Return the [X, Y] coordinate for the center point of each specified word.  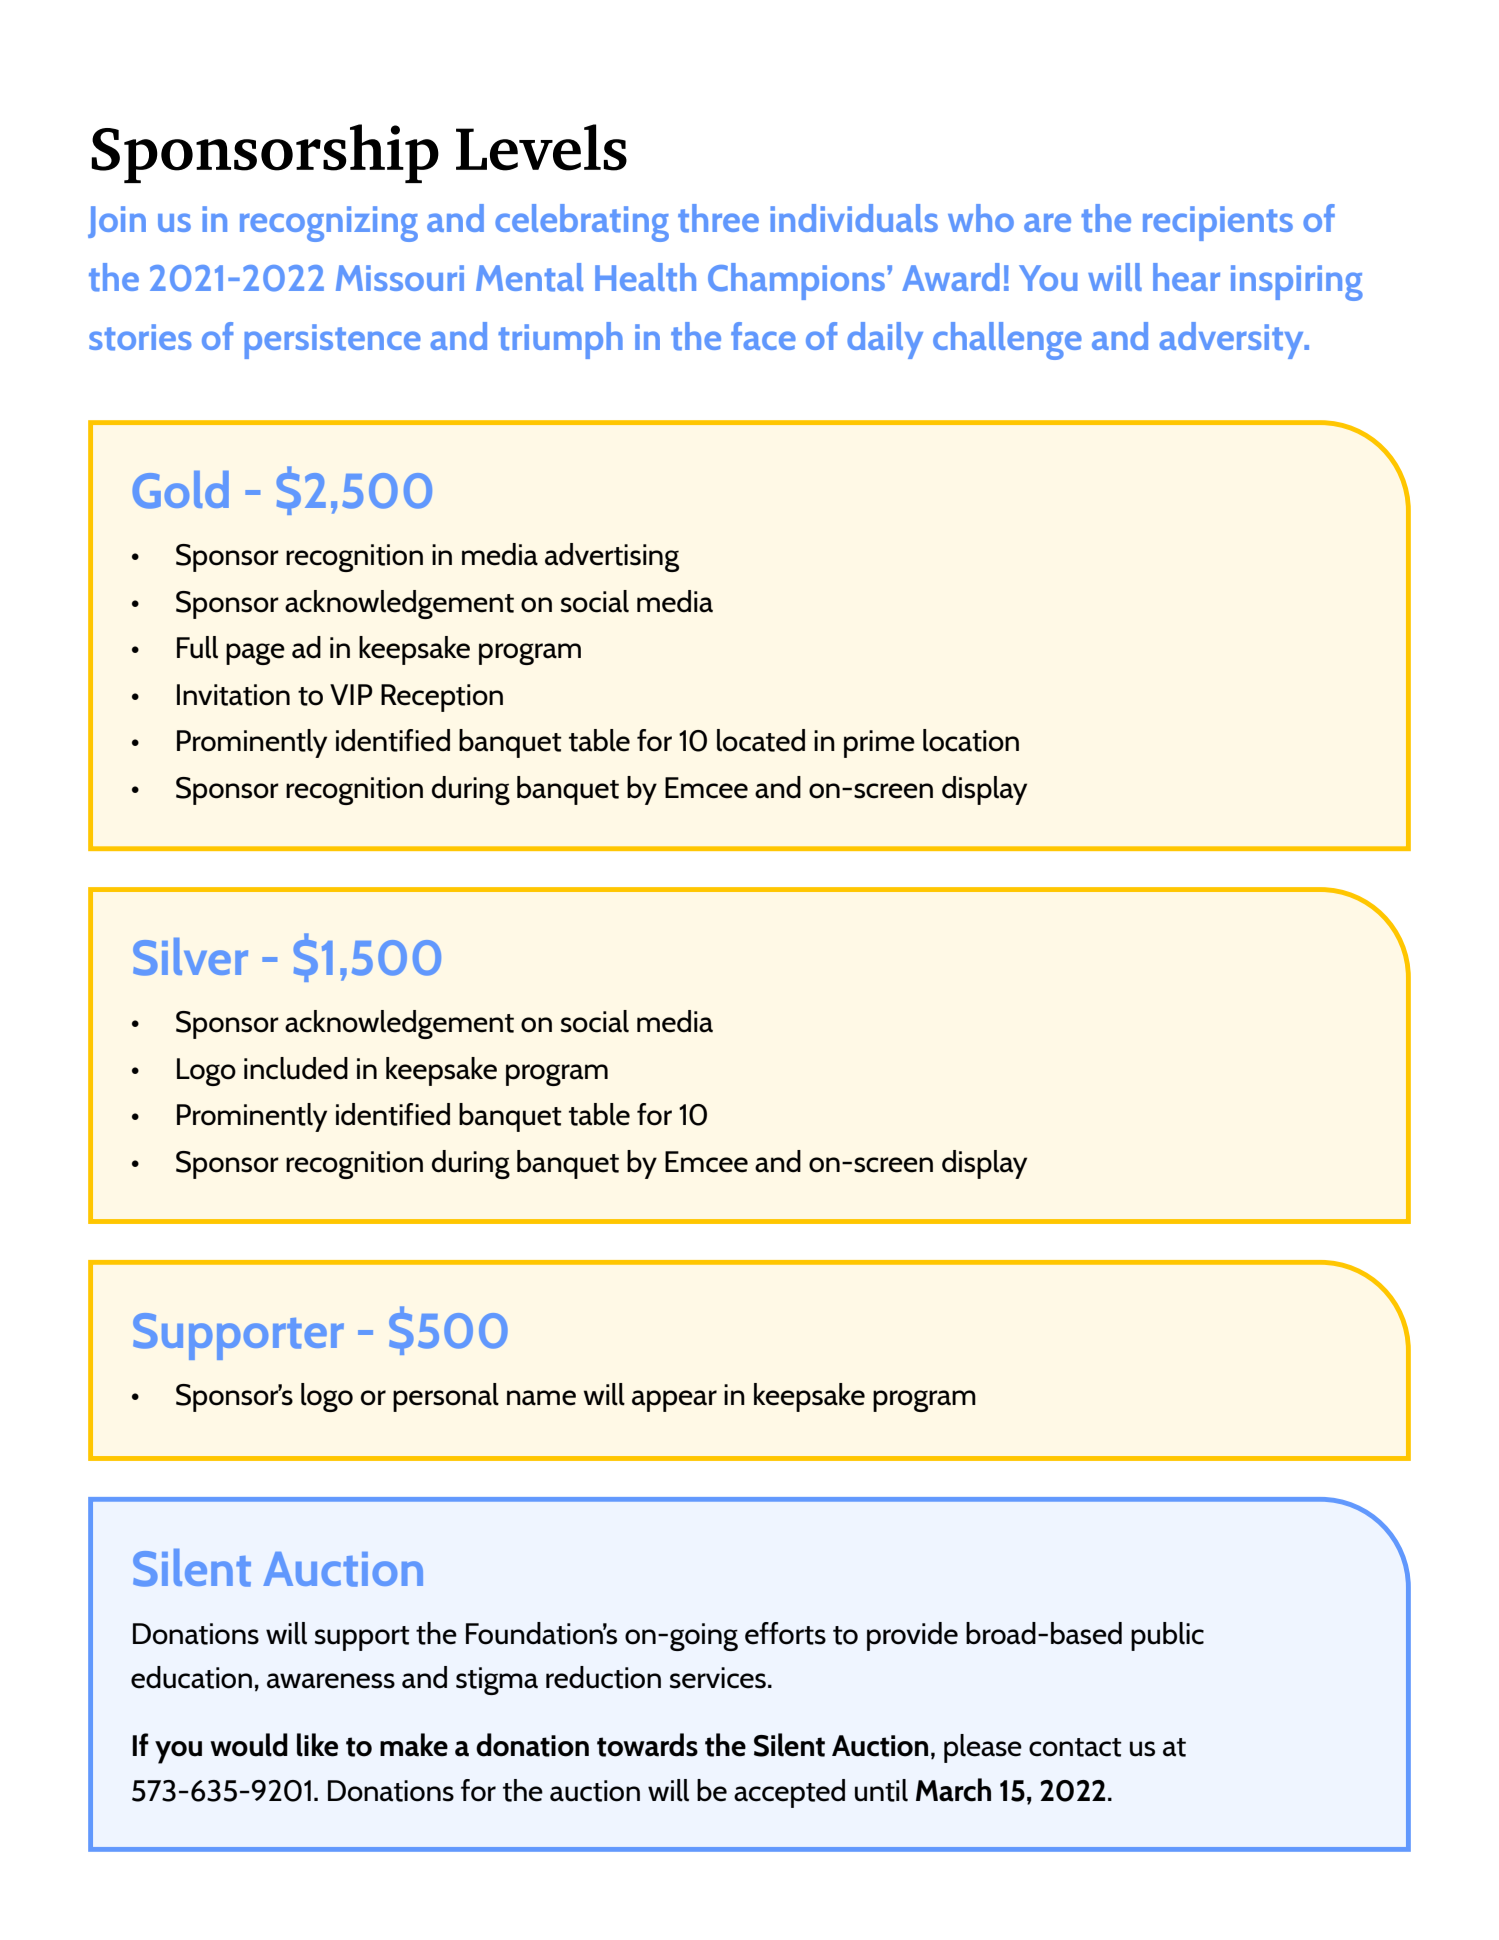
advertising [612, 557]
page [255, 654]
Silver [190, 957]
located [761, 740]
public [1167, 1636]
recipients [1218, 223]
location [971, 740]
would [249, 1745]
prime [879, 744]
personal [446, 1397]
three [718, 218]
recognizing [329, 224]
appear [674, 1401]
